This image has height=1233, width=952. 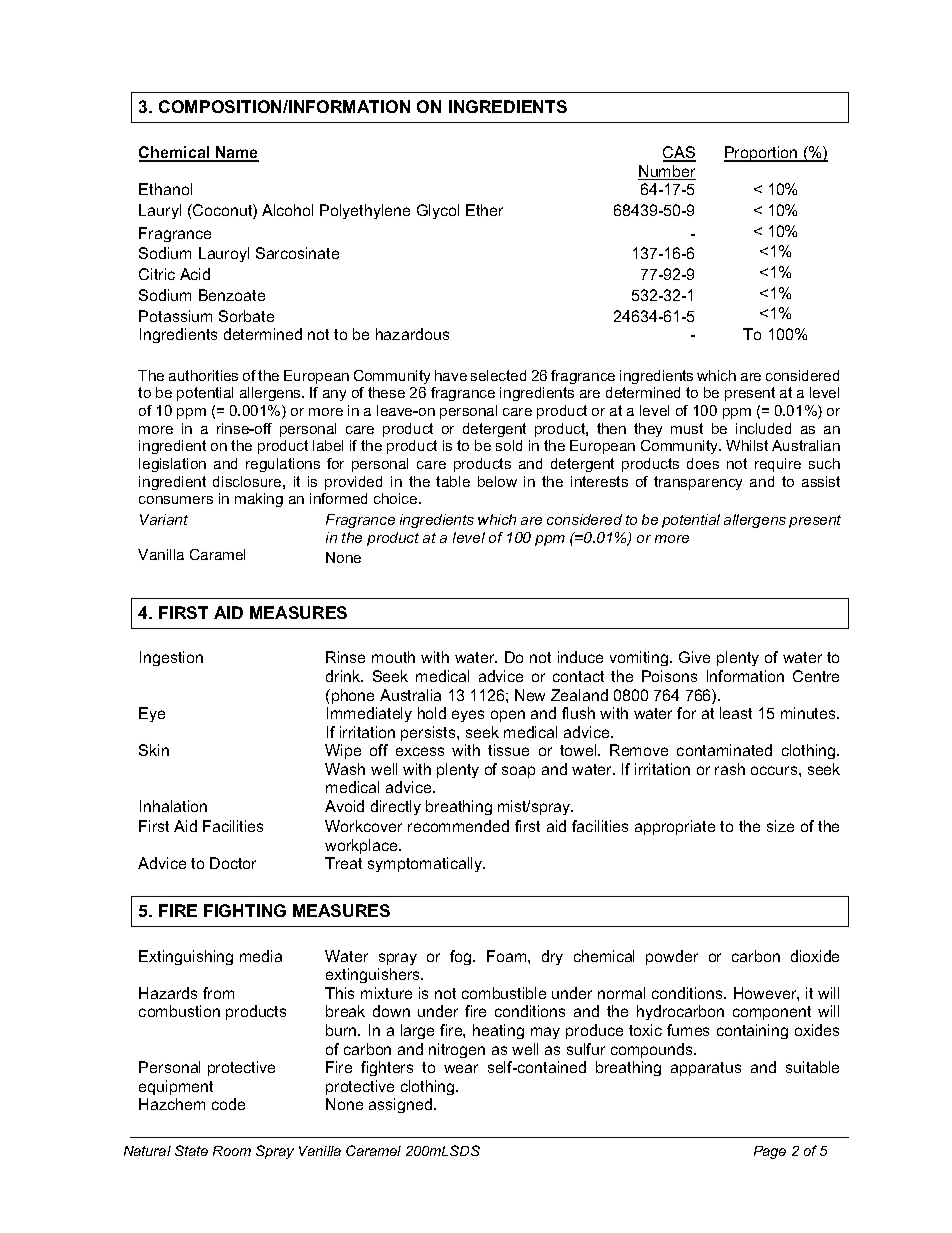 What do you see at coordinates (762, 154) in the image?
I see `Proportion` at bounding box center [762, 154].
